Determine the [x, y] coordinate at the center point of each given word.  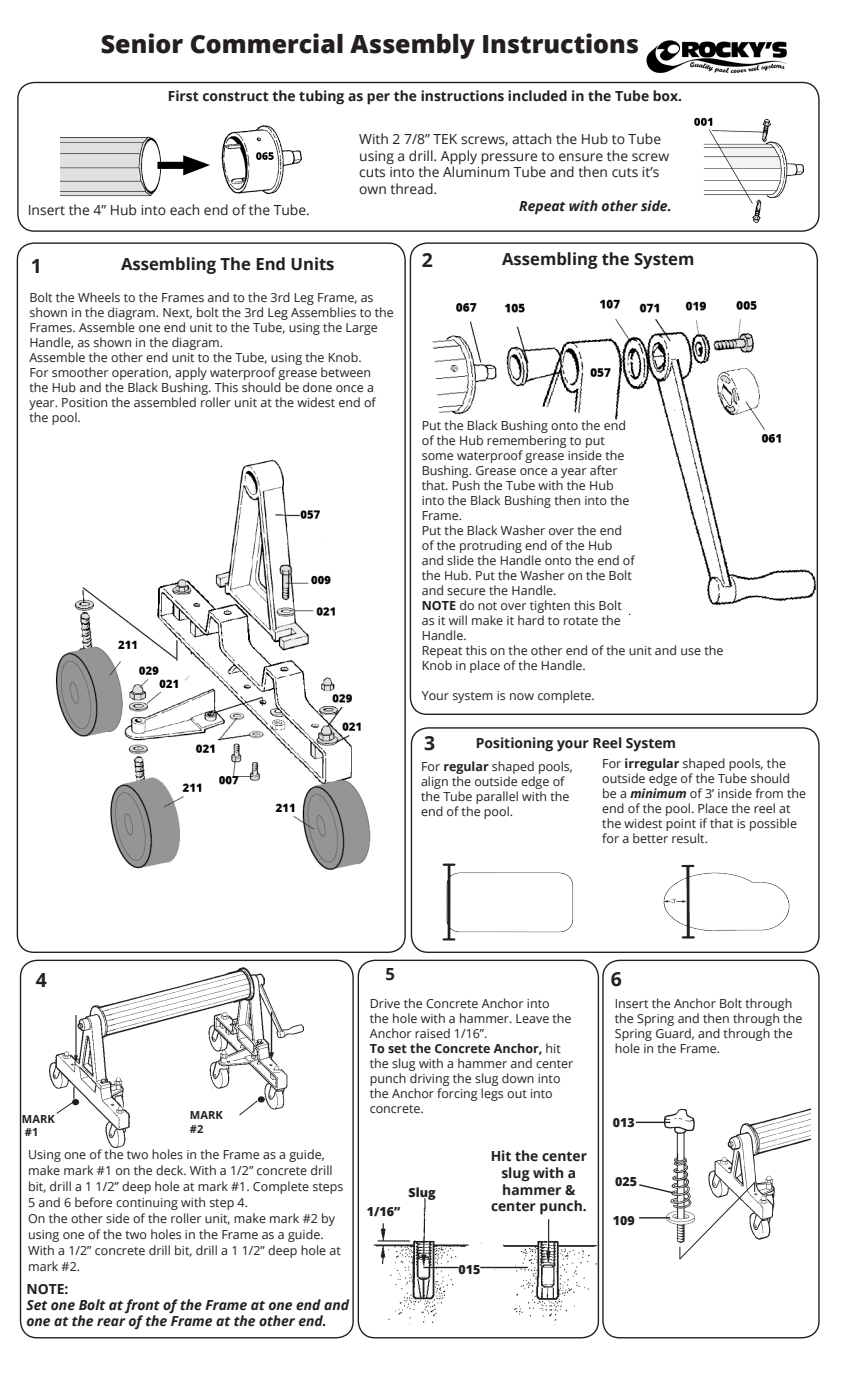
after [604, 470]
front [142, 1307]
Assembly [412, 46]
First [184, 96]
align [434, 782]
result [689, 838]
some [437, 456]
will [458, 620]
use [691, 651]
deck [171, 1170]
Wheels [99, 297]
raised [432, 1033]
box [667, 95]
